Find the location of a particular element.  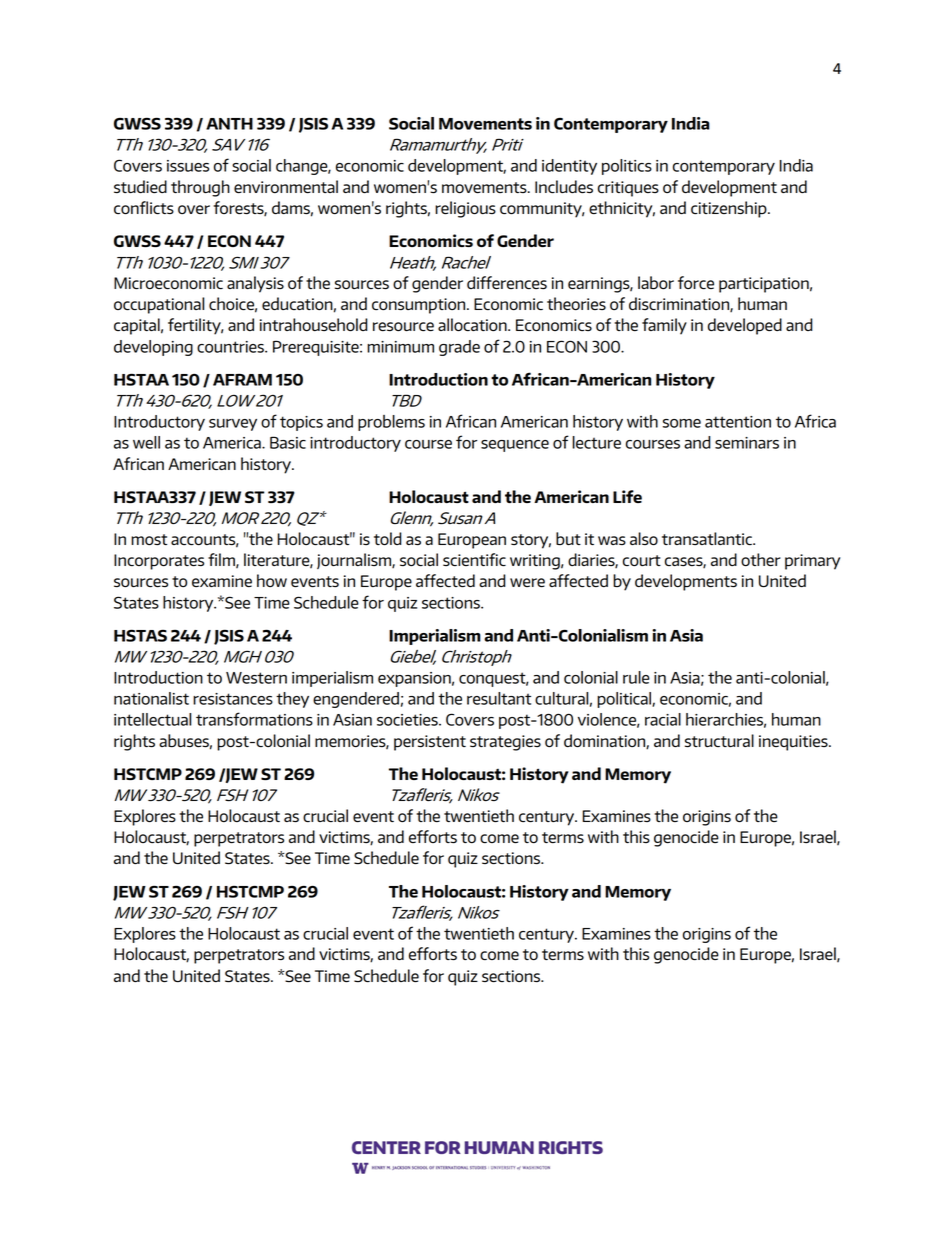

developed is located at coordinates (745, 326).
